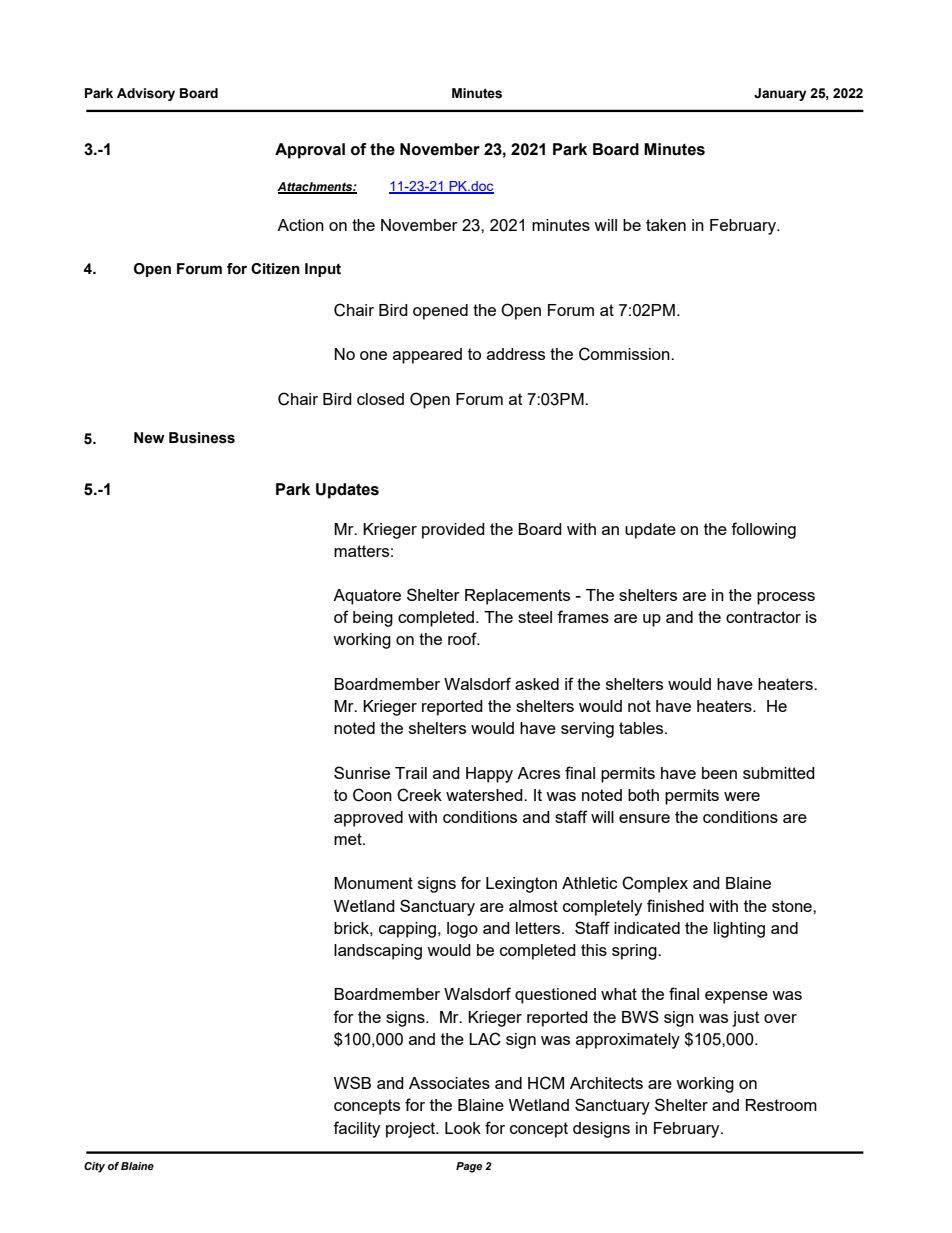 This screenshot has width=952, height=1233. What do you see at coordinates (146, 94) in the screenshot?
I see `Advisory` at bounding box center [146, 94].
